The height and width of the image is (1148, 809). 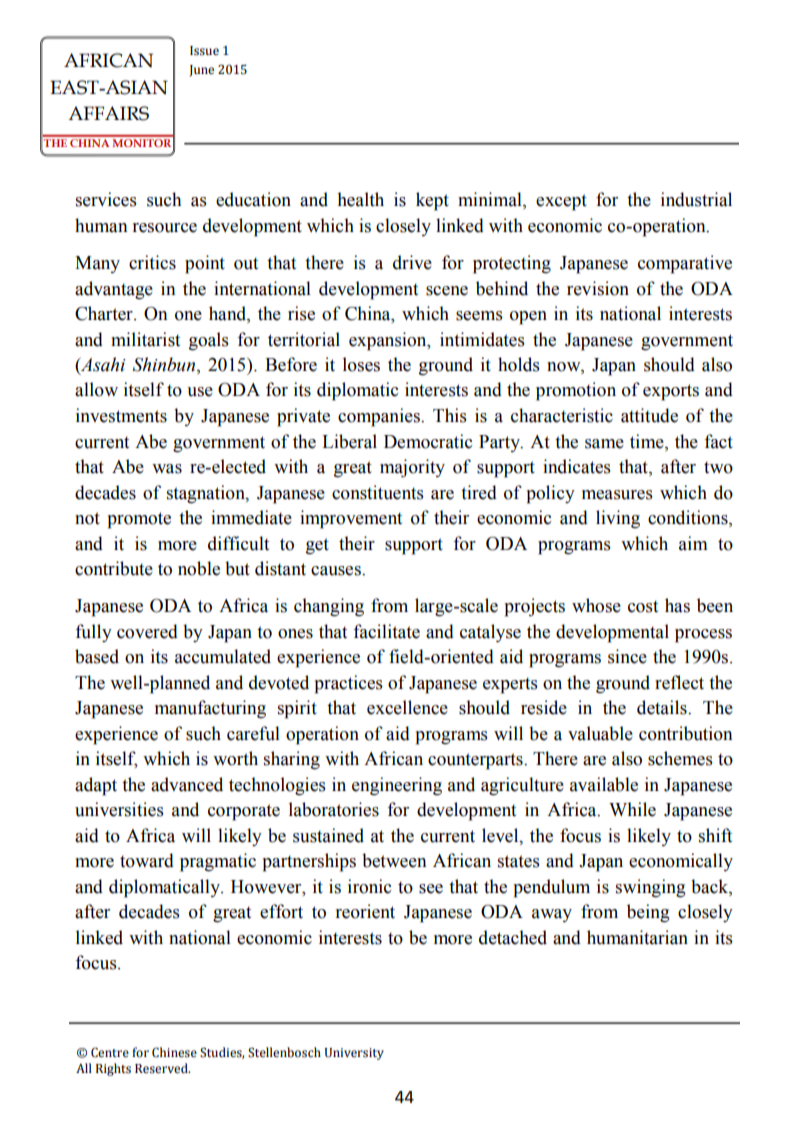 I want to click on companies, so click(x=380, y=417).
